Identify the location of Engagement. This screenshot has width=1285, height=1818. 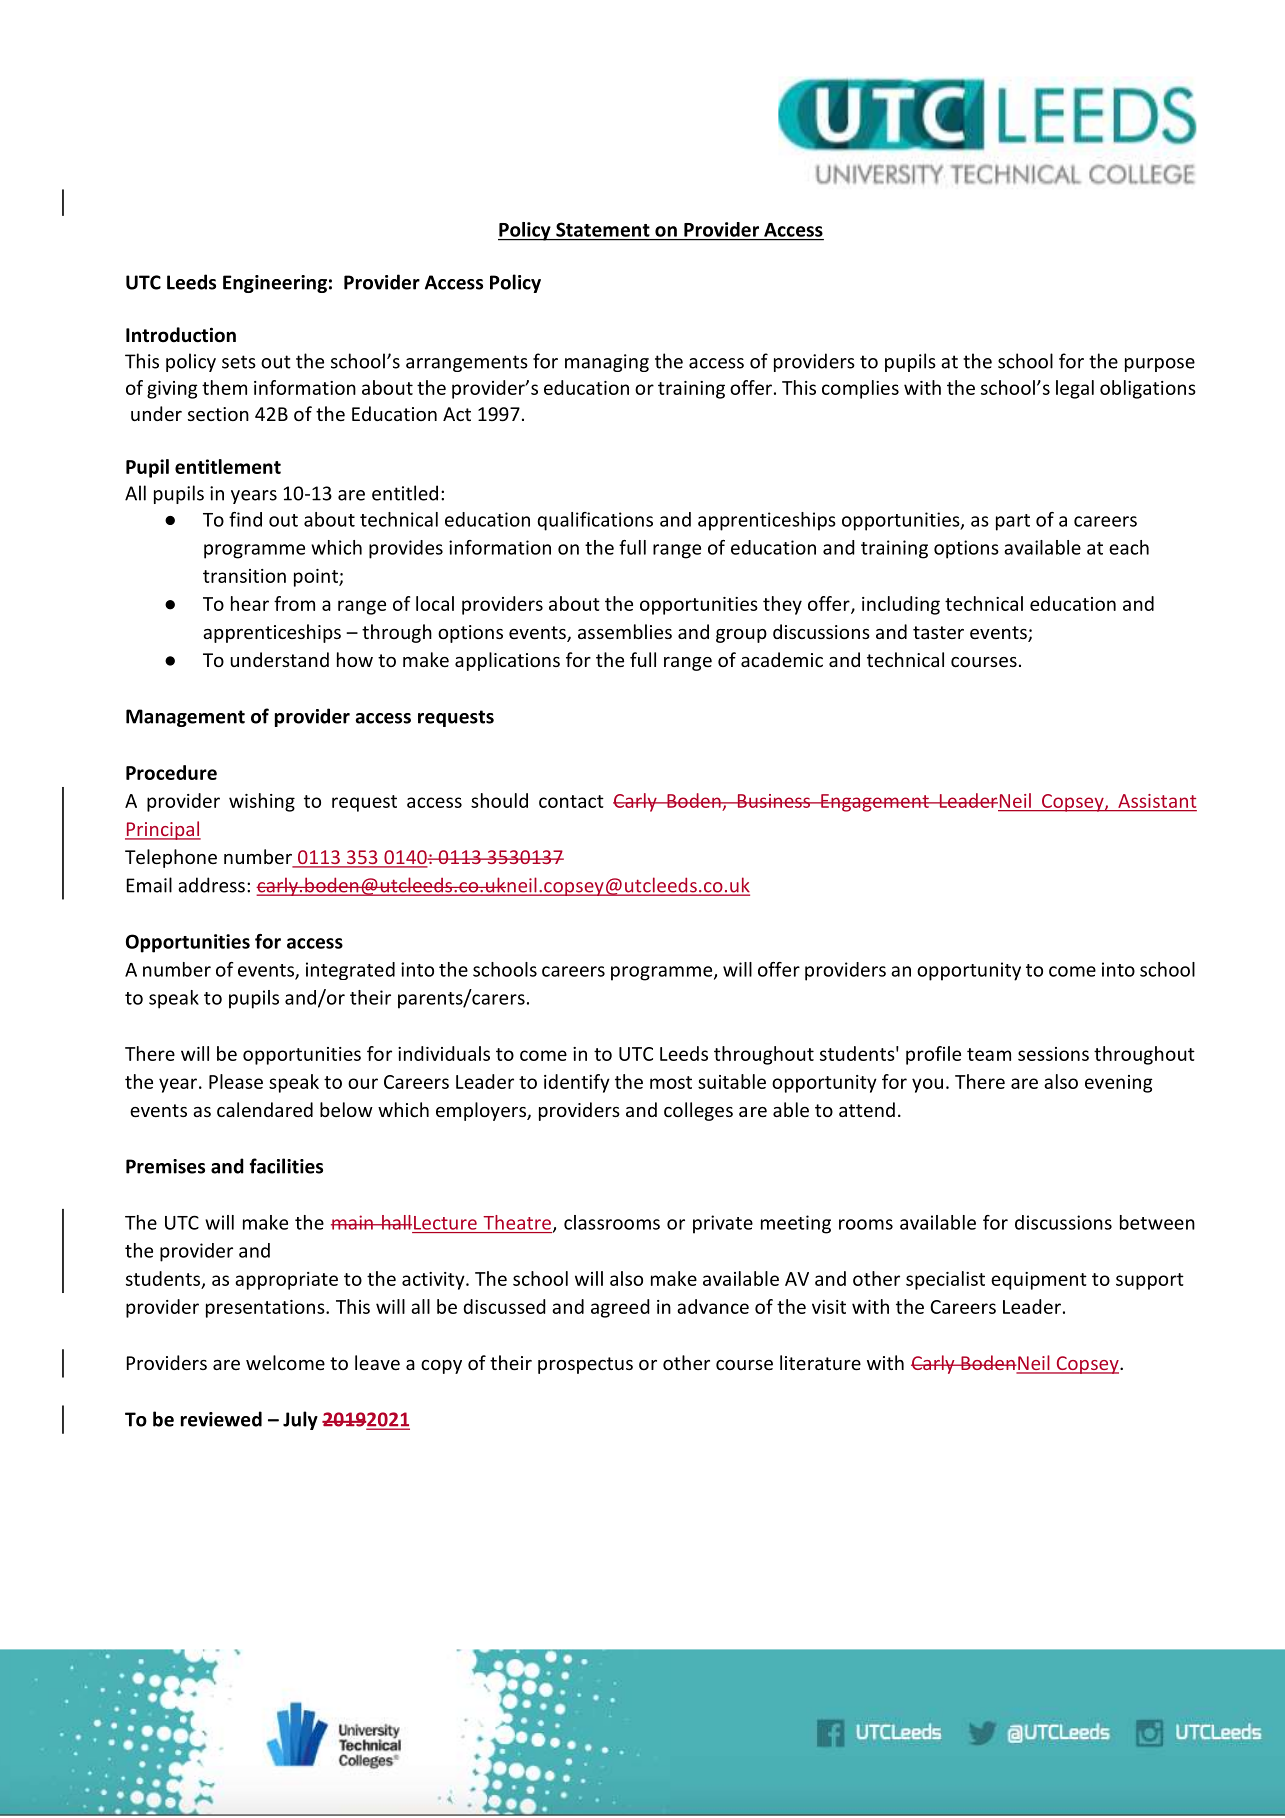
(875, 803).
